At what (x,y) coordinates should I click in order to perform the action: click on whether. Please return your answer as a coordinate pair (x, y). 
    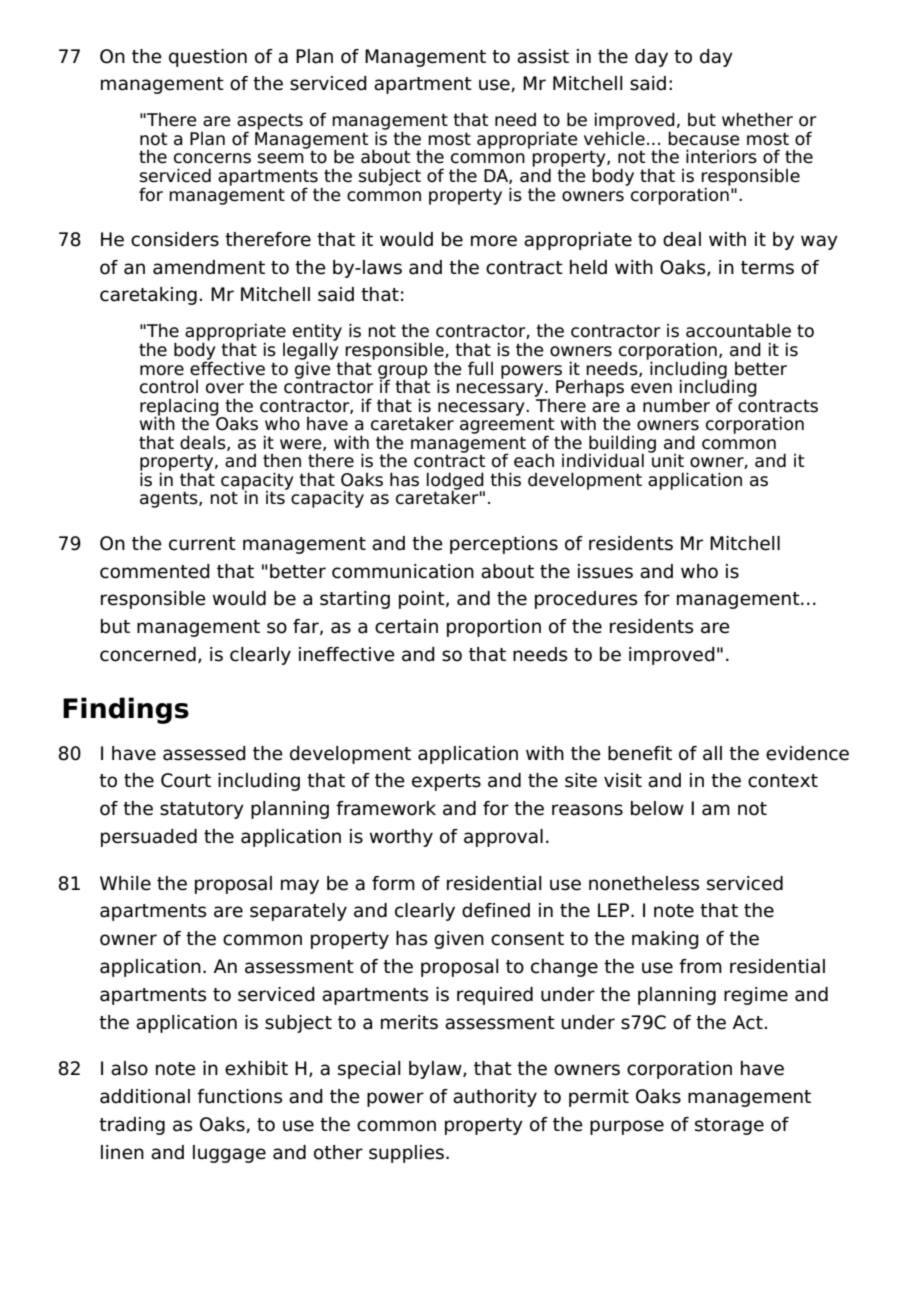
    Looking at the image, I should click on (757, 119).
